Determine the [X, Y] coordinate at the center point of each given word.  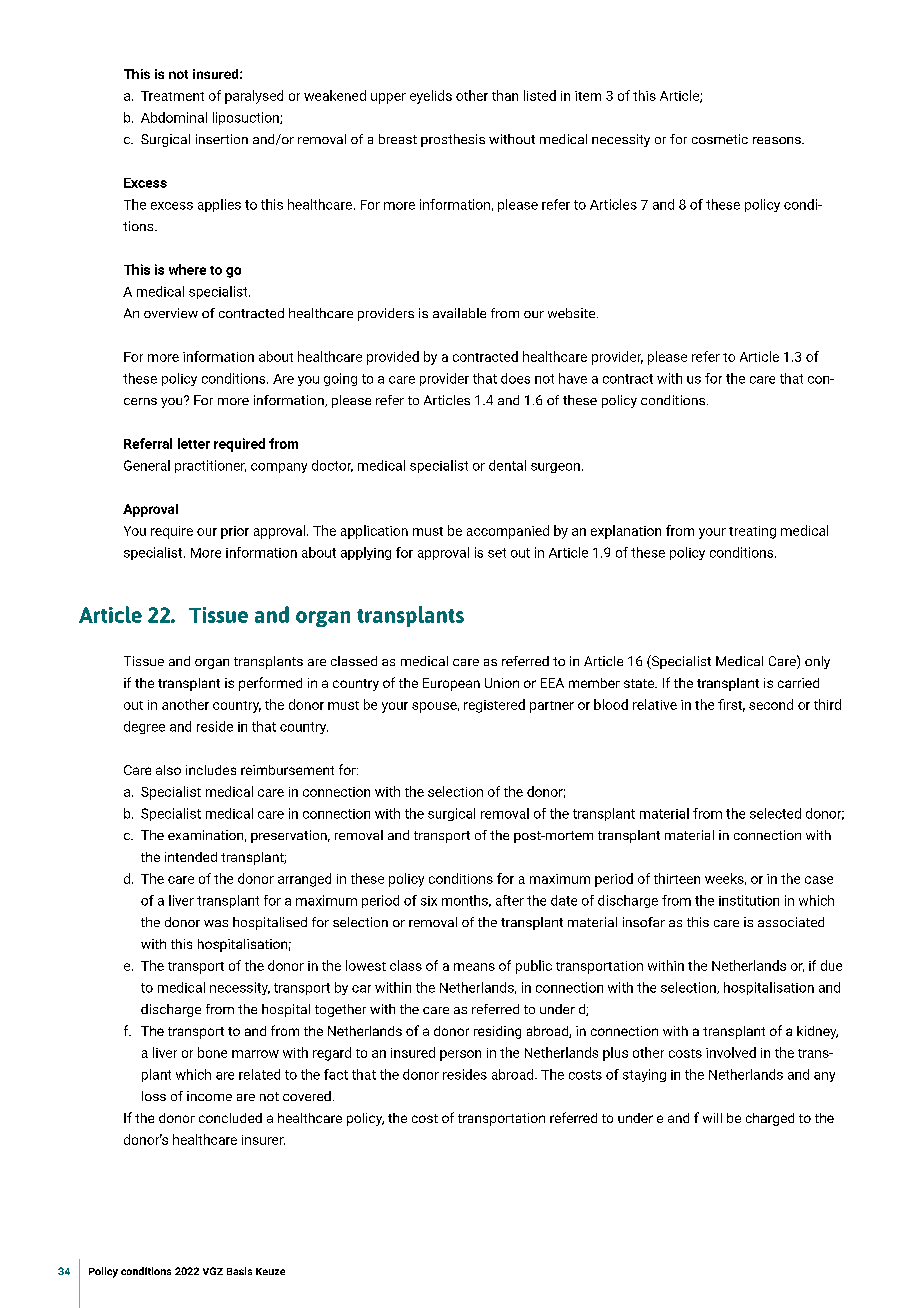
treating [752, 532]
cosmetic [720, 139]
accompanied [508, 532]
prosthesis [453, 140]
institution [749, 900]
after [510, 900]
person [460, 1055]
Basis [239, 1271]
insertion [222, 139]
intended [191, 857]
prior [235, 532]
